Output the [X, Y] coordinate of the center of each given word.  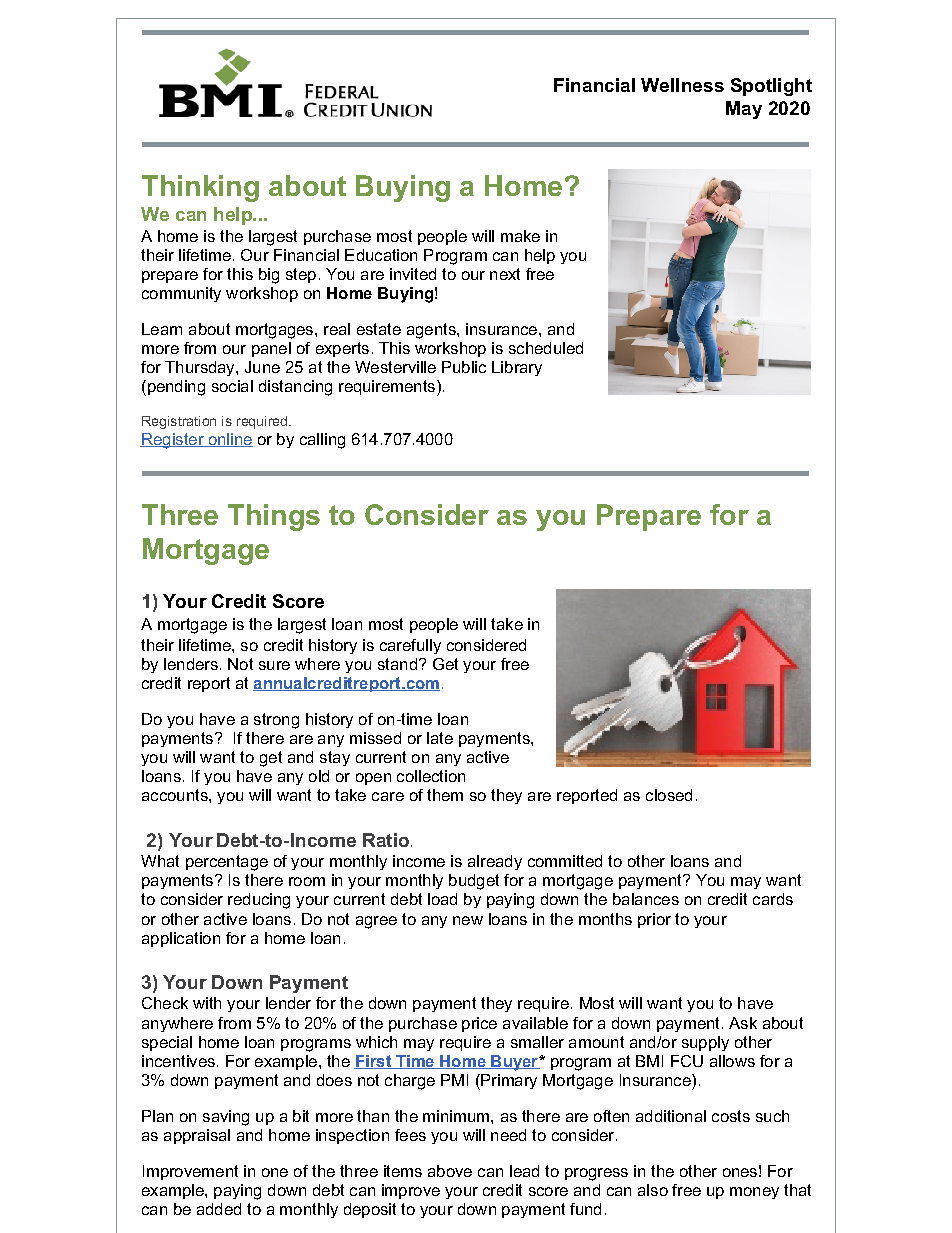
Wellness [682, 85]
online [229, 440]
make [520, 236]
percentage [227, 863]
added [219, 1209]
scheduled [546, 348]
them [445, 795]
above [450, 1171]
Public [464, 367]
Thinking [200, 188]
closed [669, 795]
